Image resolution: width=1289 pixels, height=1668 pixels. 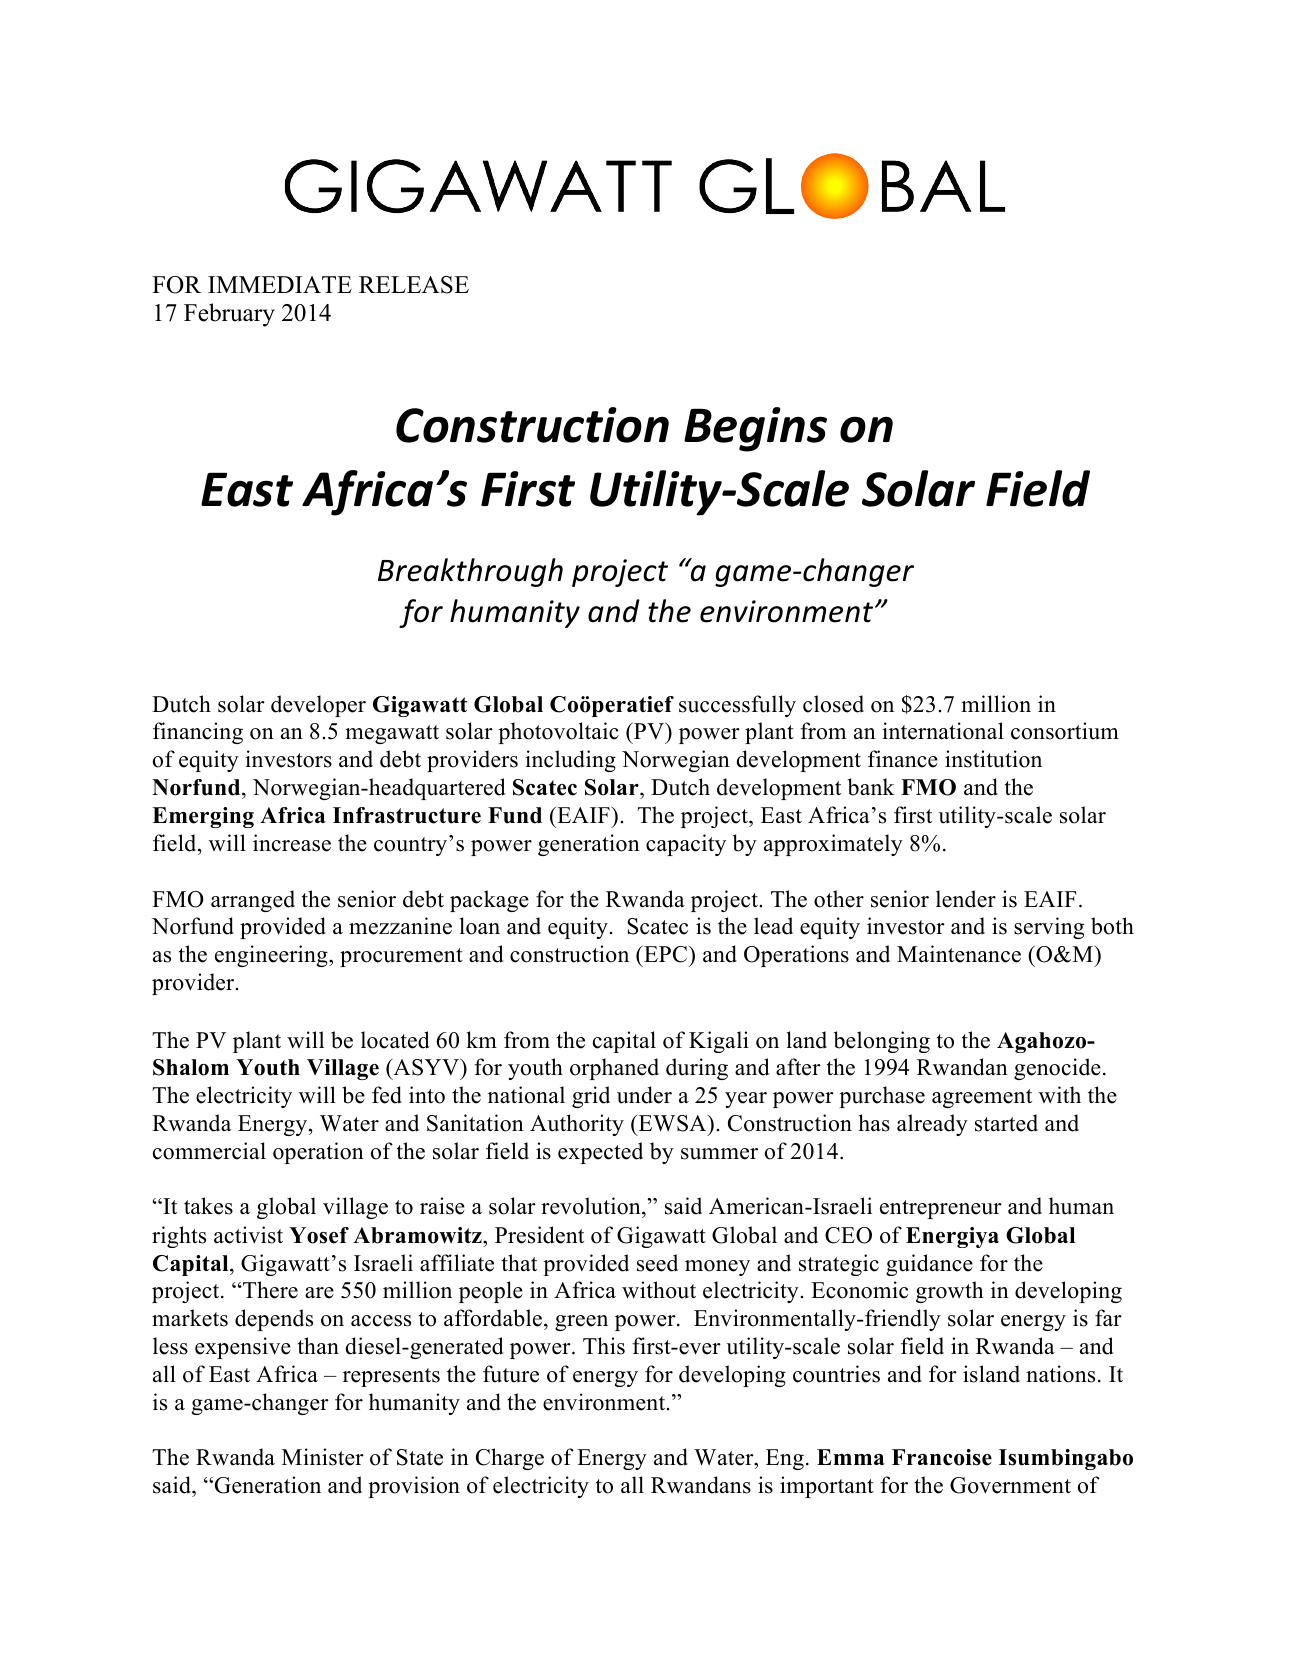 I want to click on closed, so click(x=833, y=704).
